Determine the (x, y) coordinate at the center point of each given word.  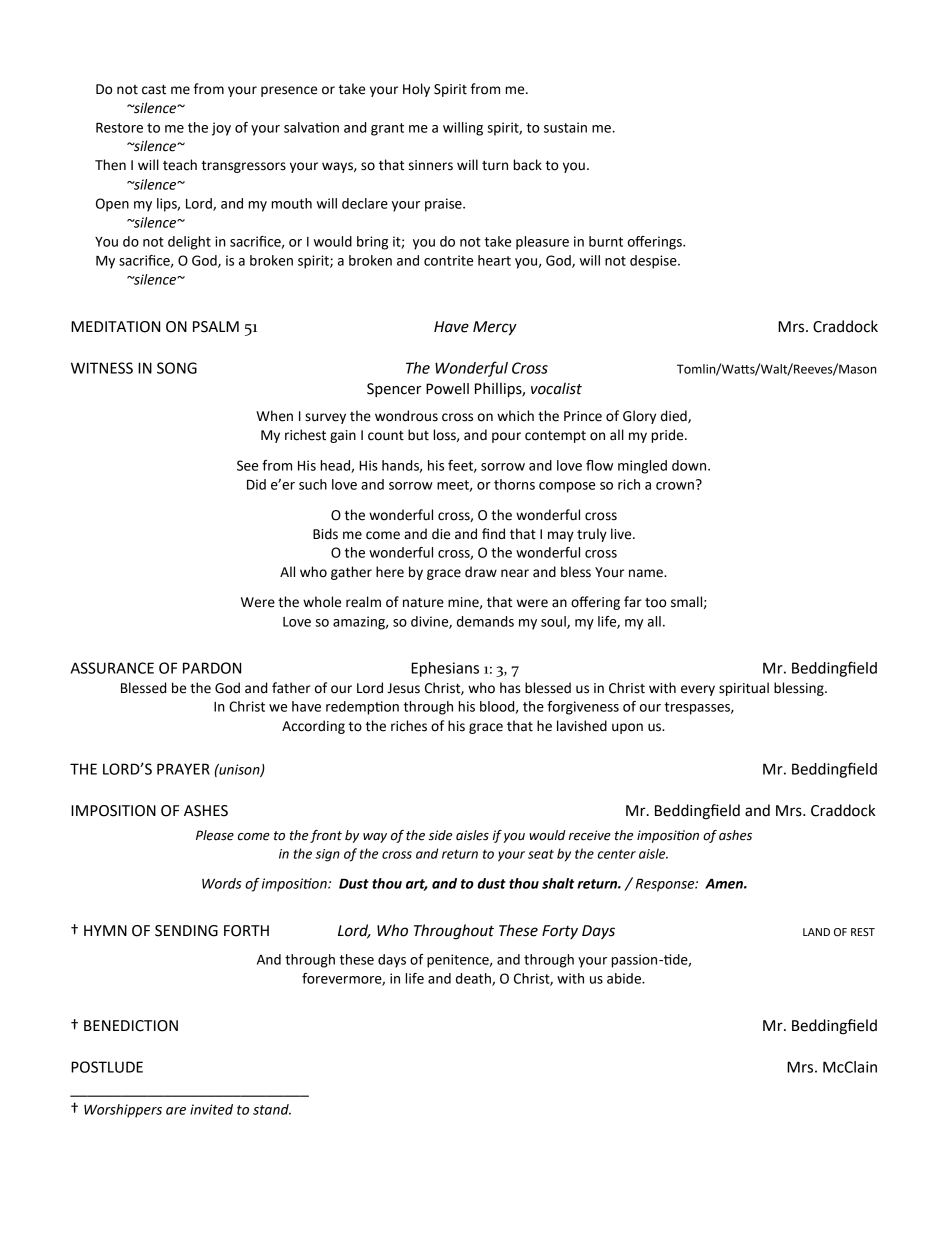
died (675, 416)
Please (215, 835)
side (440, 835)
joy (221, 129)
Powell (447, 389)
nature (423, 603)
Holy (416, 90)
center (617, 854)
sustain (565, 127)
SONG (177, 368)
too (655, 603)
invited (211, 1109)
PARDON (212, 668)
